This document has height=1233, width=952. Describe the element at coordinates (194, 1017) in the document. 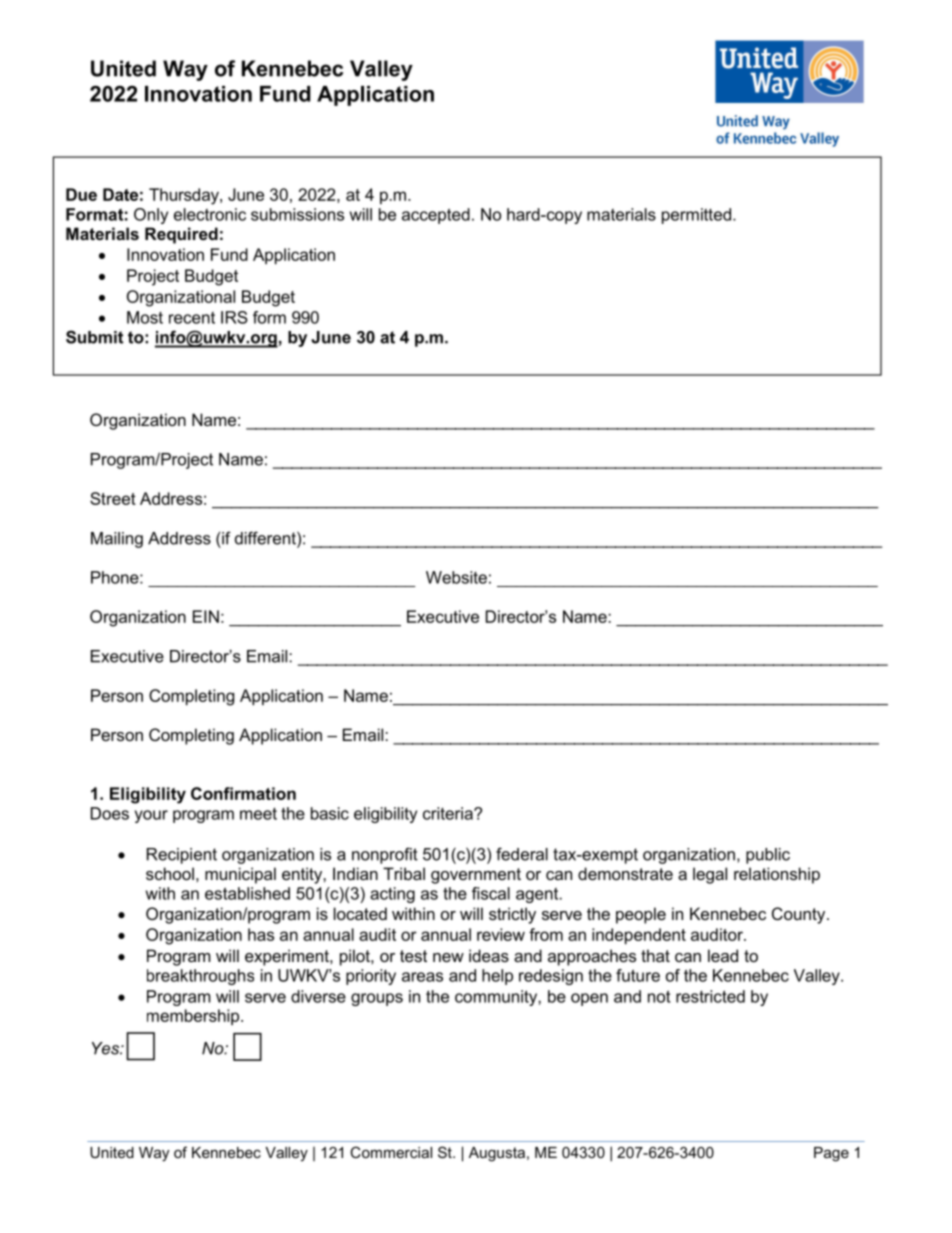

I see `membership` at that location.
